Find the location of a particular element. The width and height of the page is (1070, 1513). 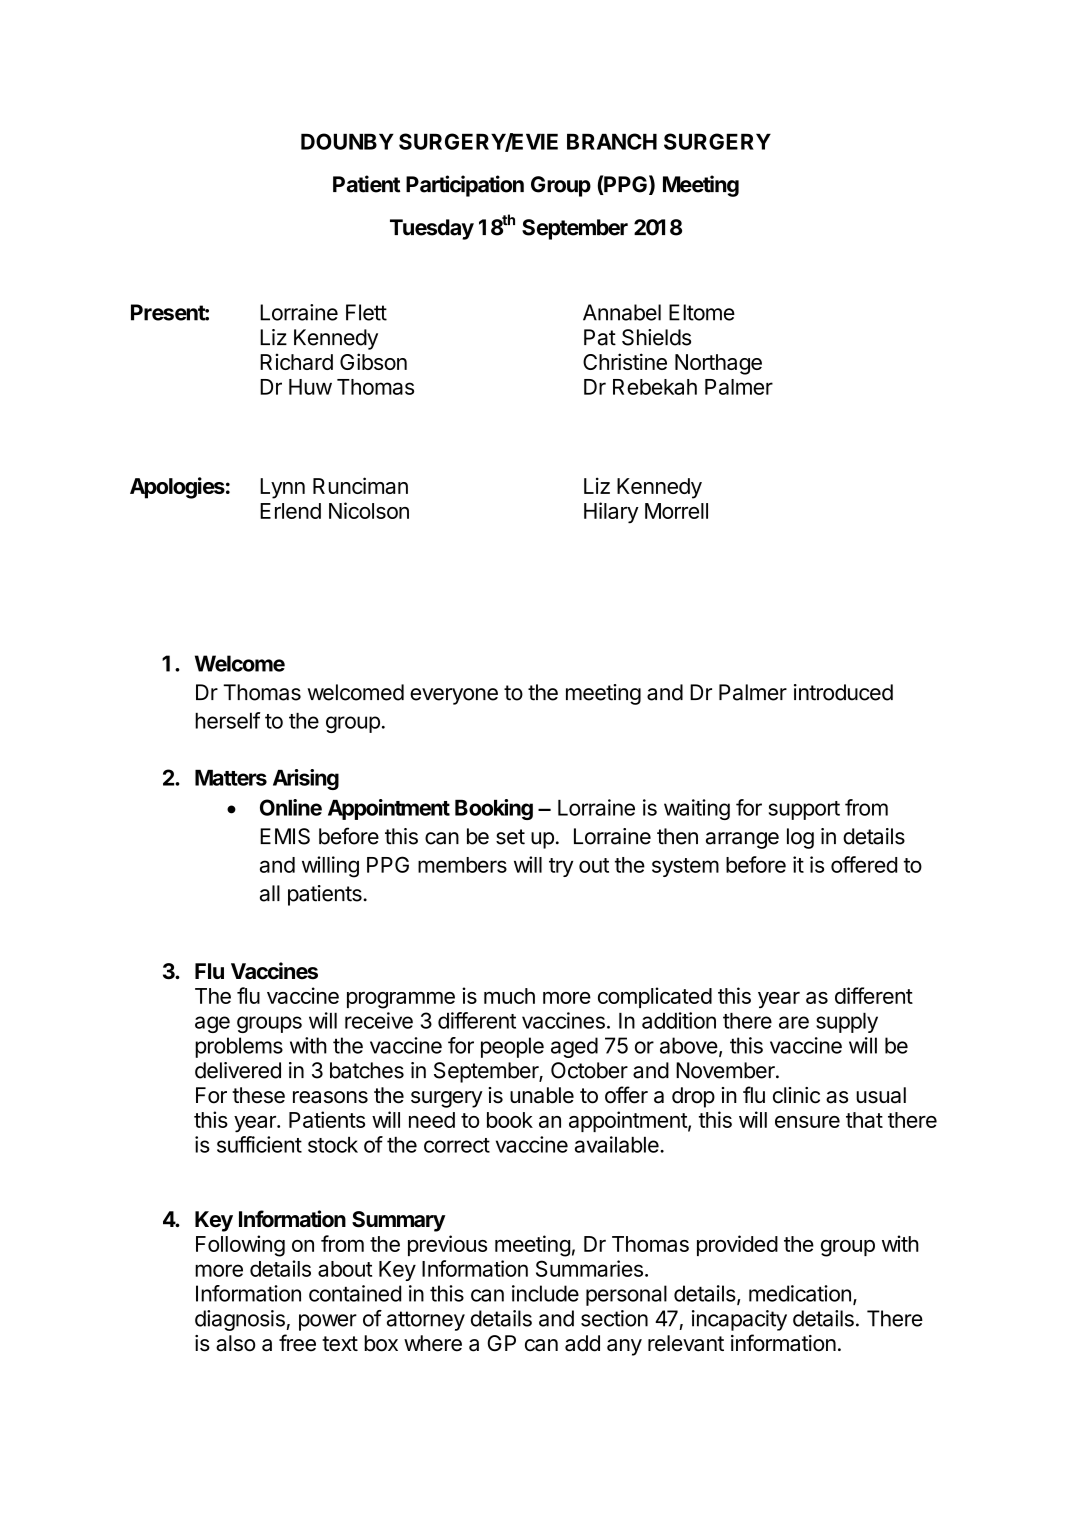

Tuesday is located at coordinates (432, 229).
